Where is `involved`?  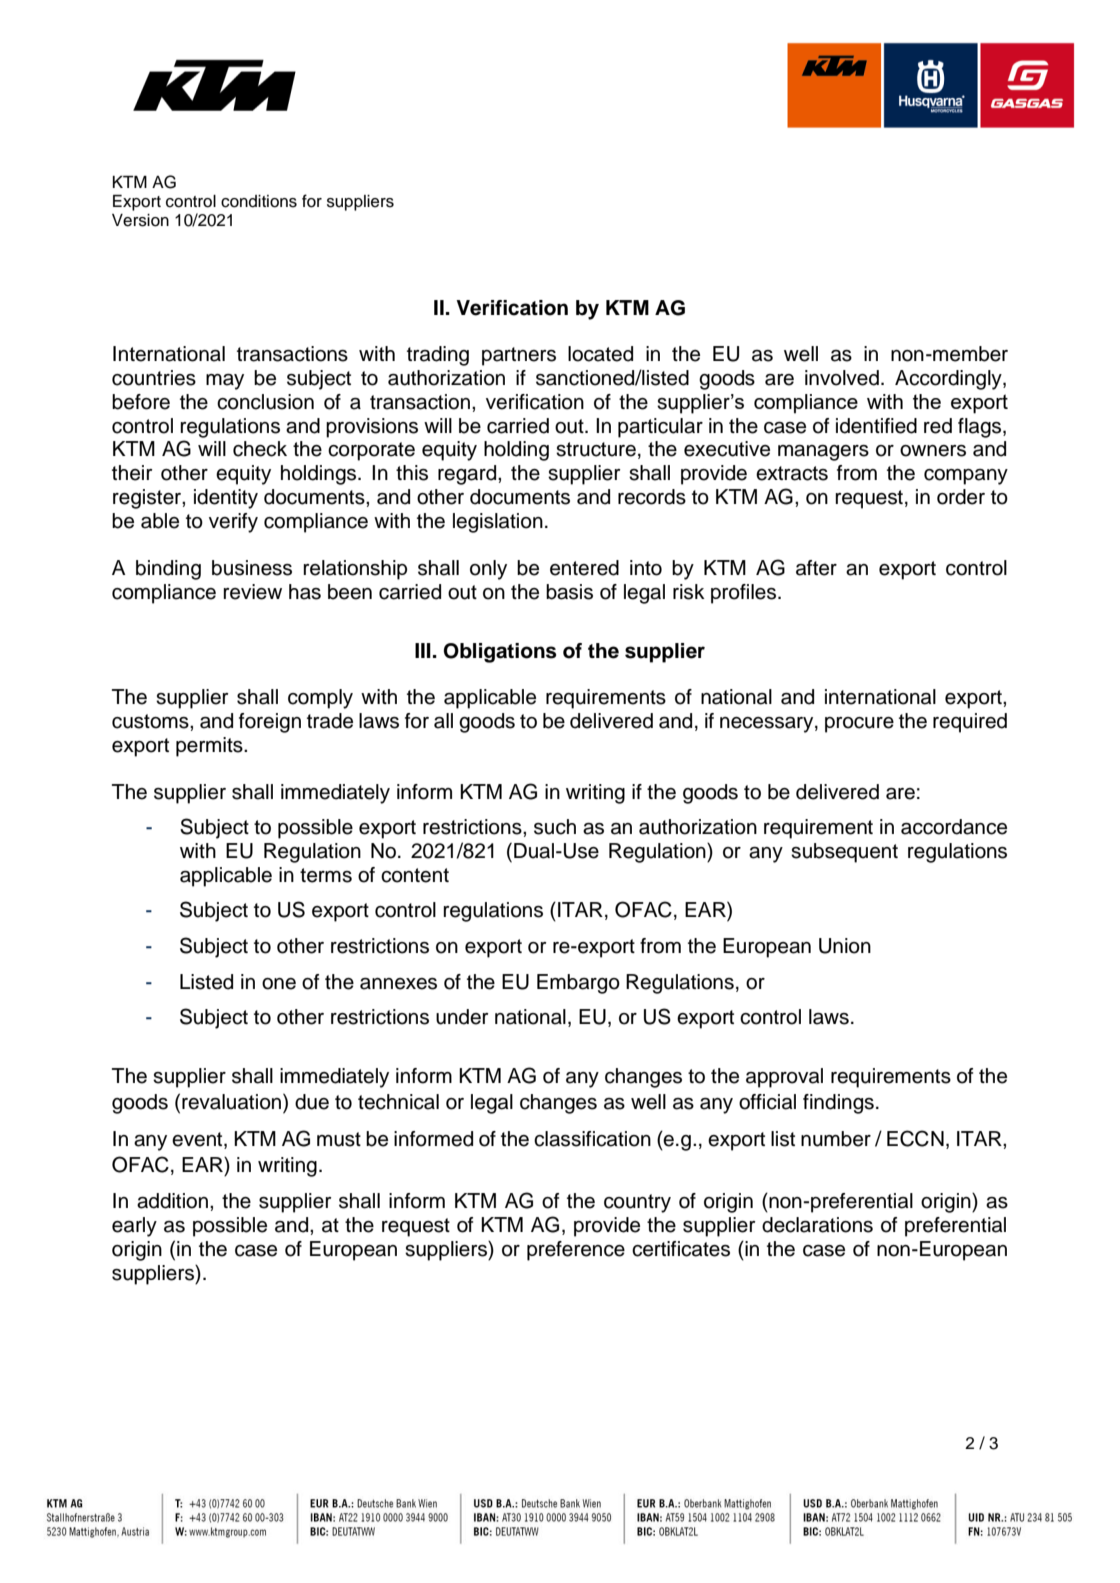 involved is located at coordinates (842, 378).
